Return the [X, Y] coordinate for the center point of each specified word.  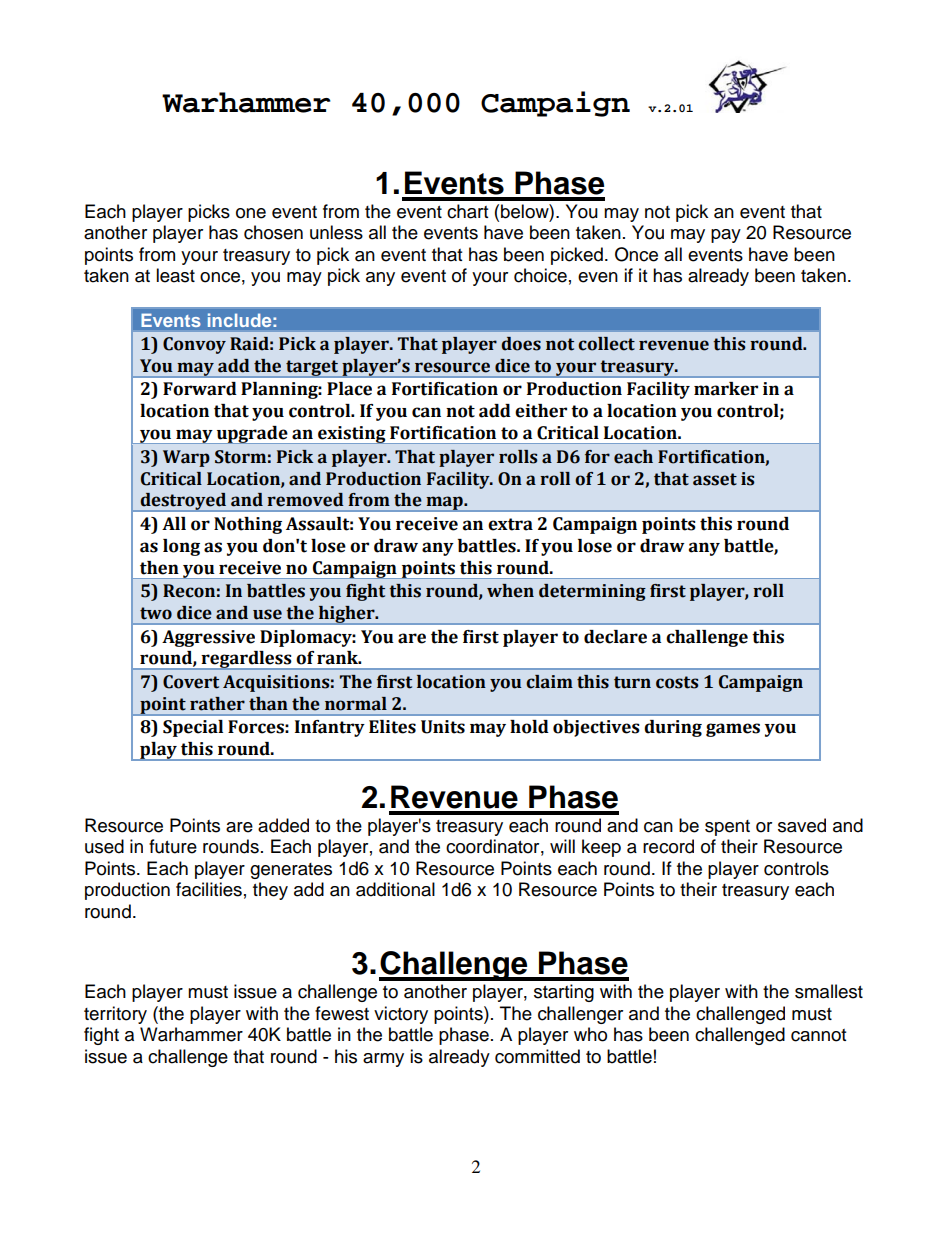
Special [193, 728]
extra [510, 524]
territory [115, 1015]
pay [726, 236]
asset [715, 479]
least [175, 275]
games [733, 730]
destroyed [183, 502]
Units [443, 727]
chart [467, 211]
